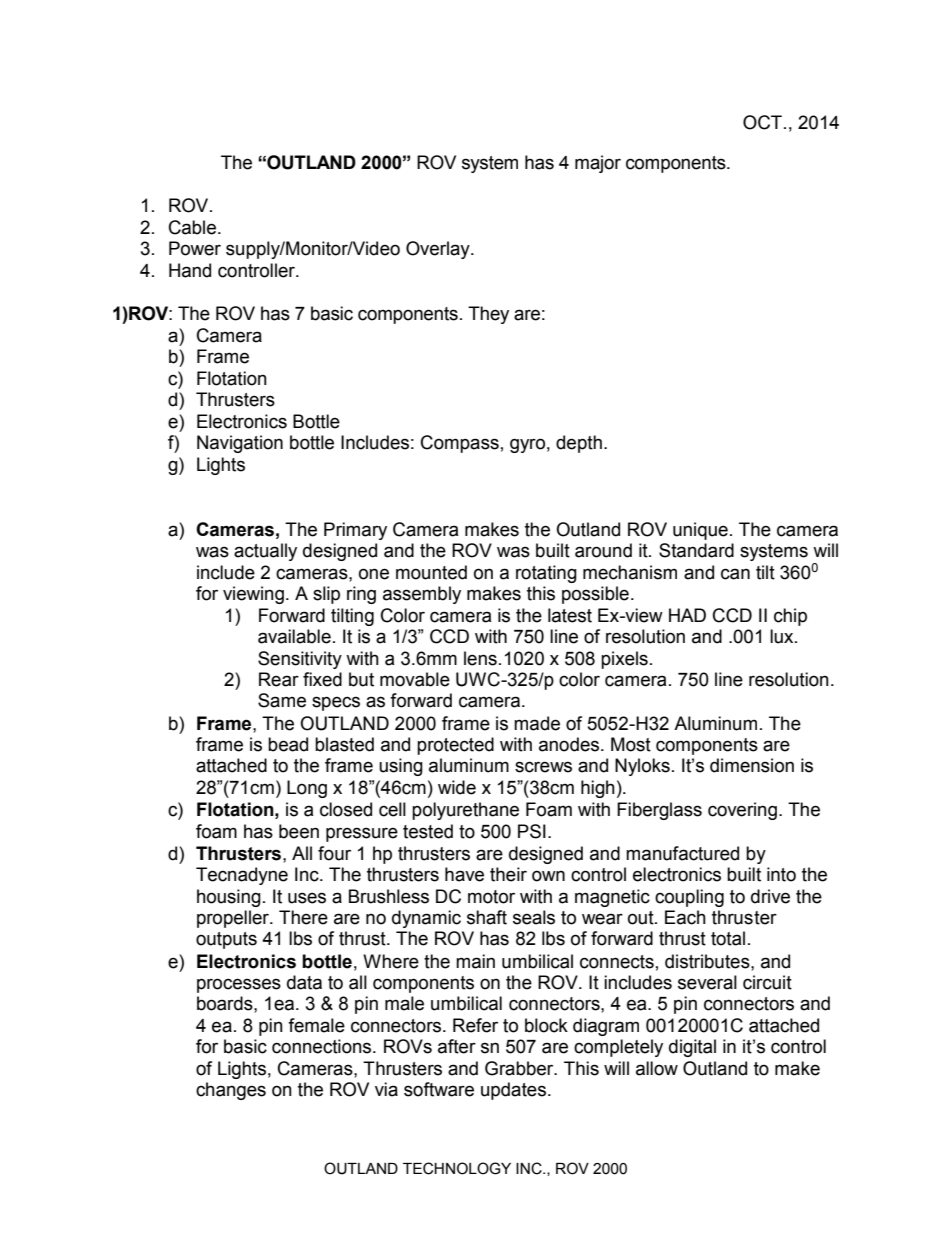 This screenshot has height=1233, width=952. I want to click on available, so click(294, 636).
